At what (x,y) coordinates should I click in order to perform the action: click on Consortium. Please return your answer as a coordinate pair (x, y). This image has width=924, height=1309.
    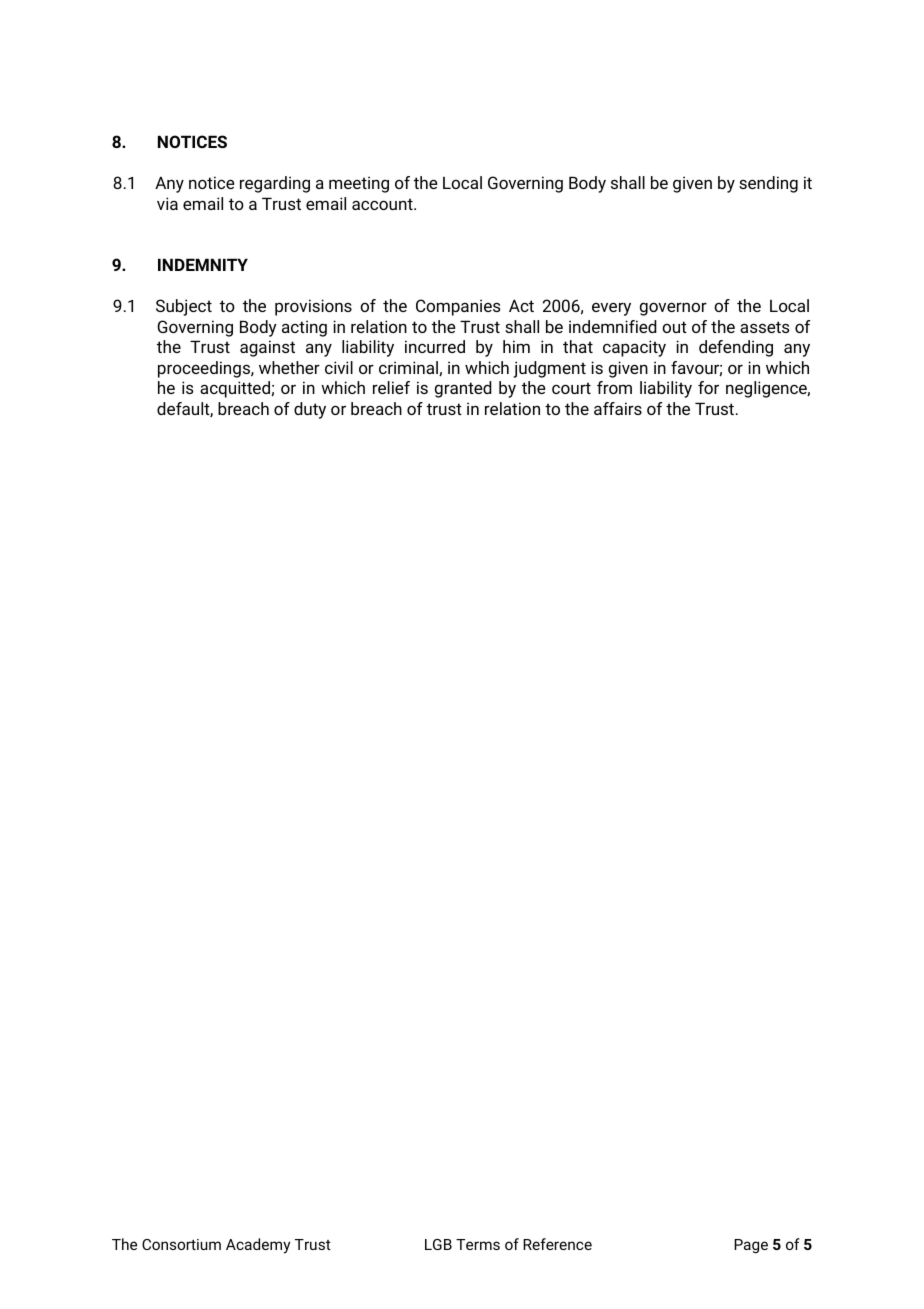
    Looking at the image, I should click on (181, 1244).
